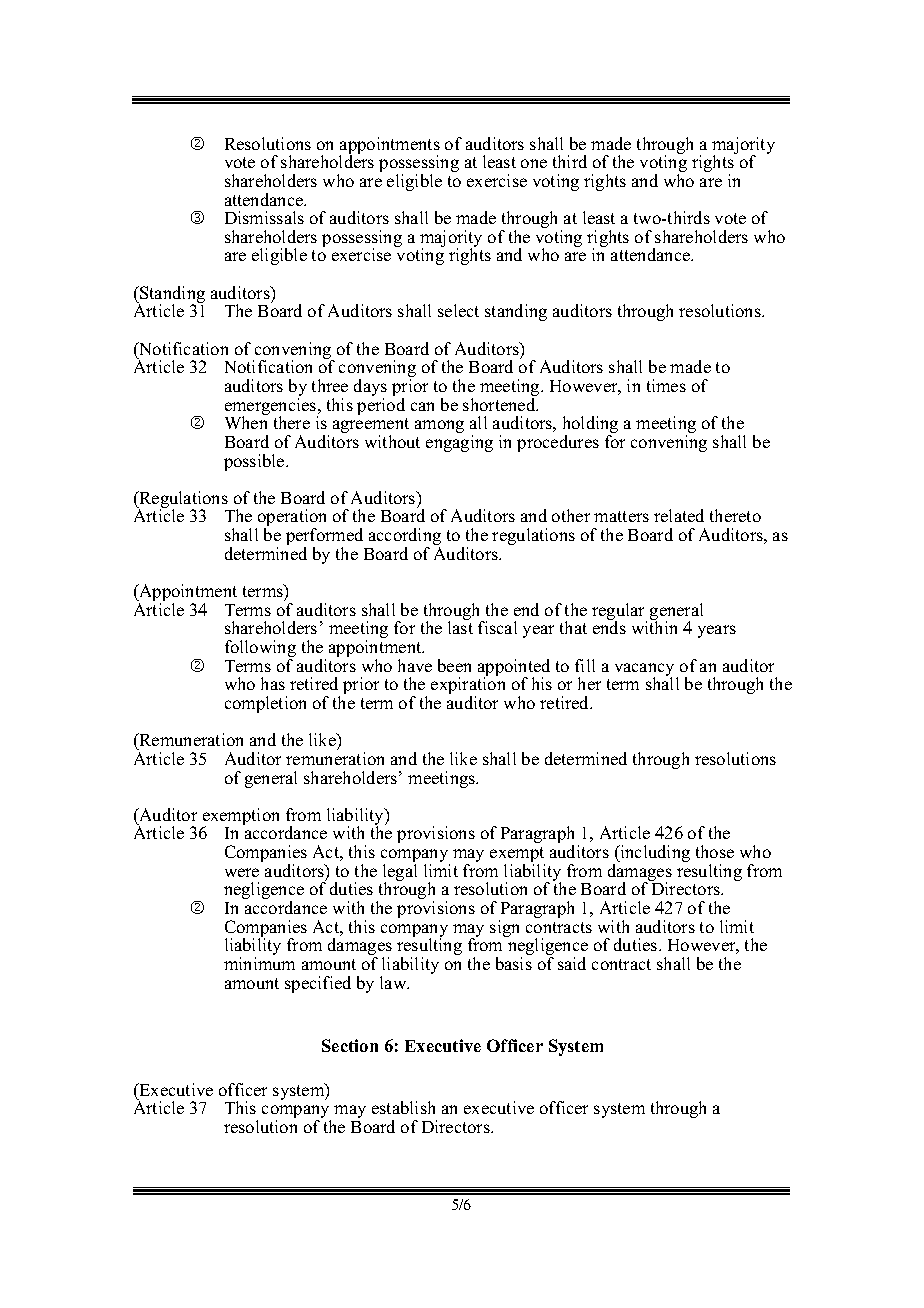  What do you see at coordinates (350, 1045) in the document?
I see `Section` at bounding box center [350, 1045].
